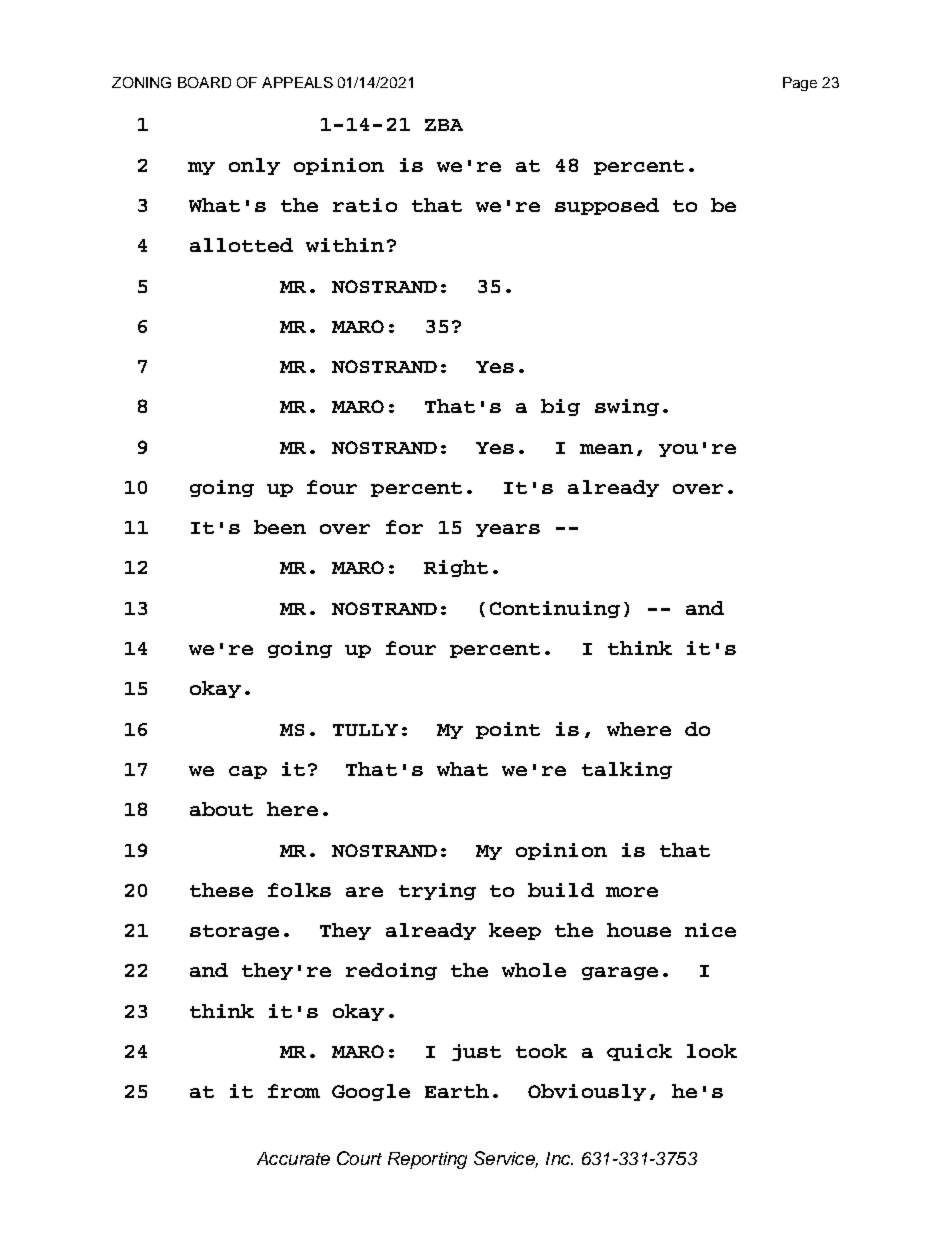 The height and width of the image is (1233, 952). I want to click on talking, so click(627, 770).
